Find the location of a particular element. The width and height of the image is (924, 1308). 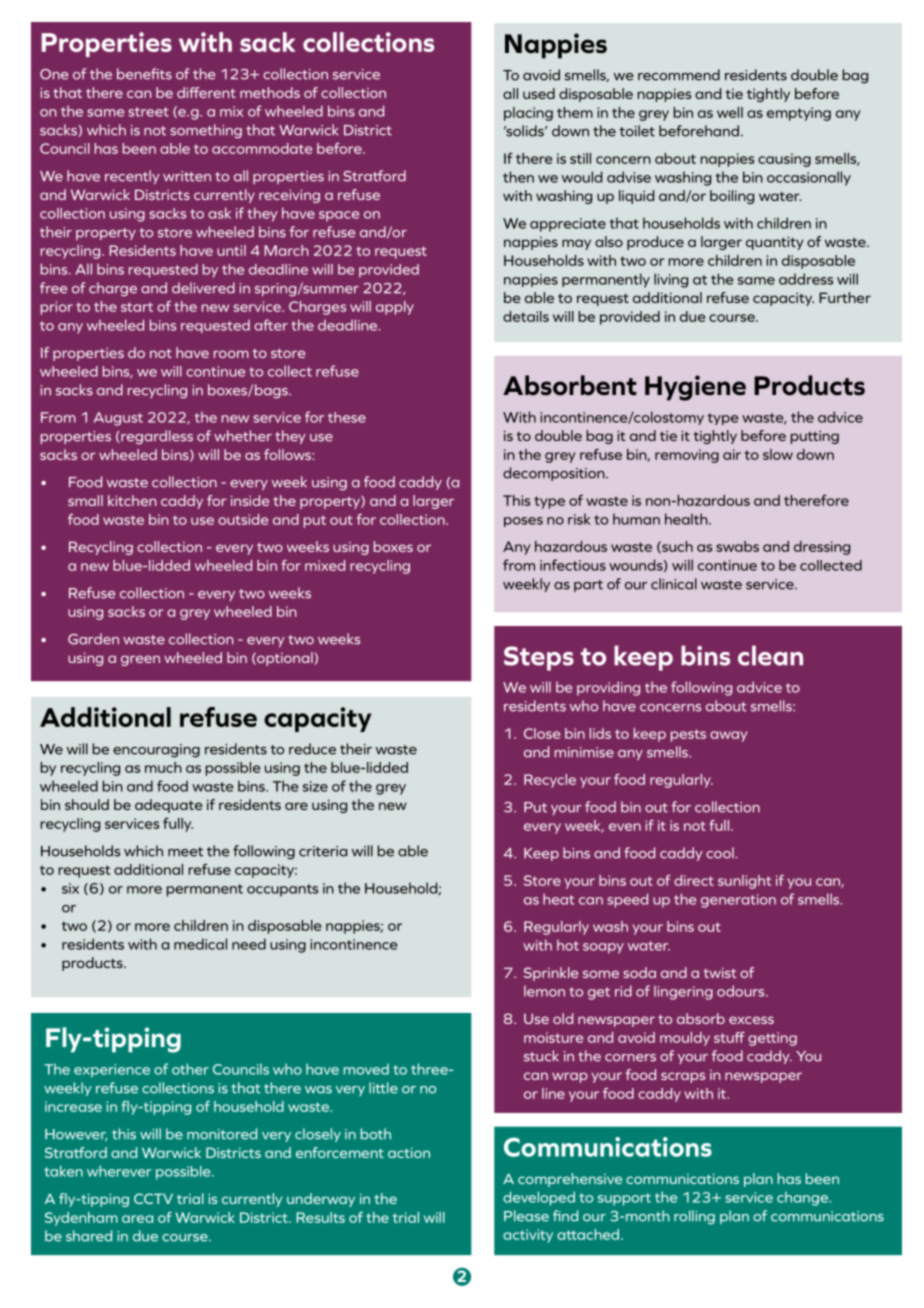

well is located at coordinates (730, 112).
